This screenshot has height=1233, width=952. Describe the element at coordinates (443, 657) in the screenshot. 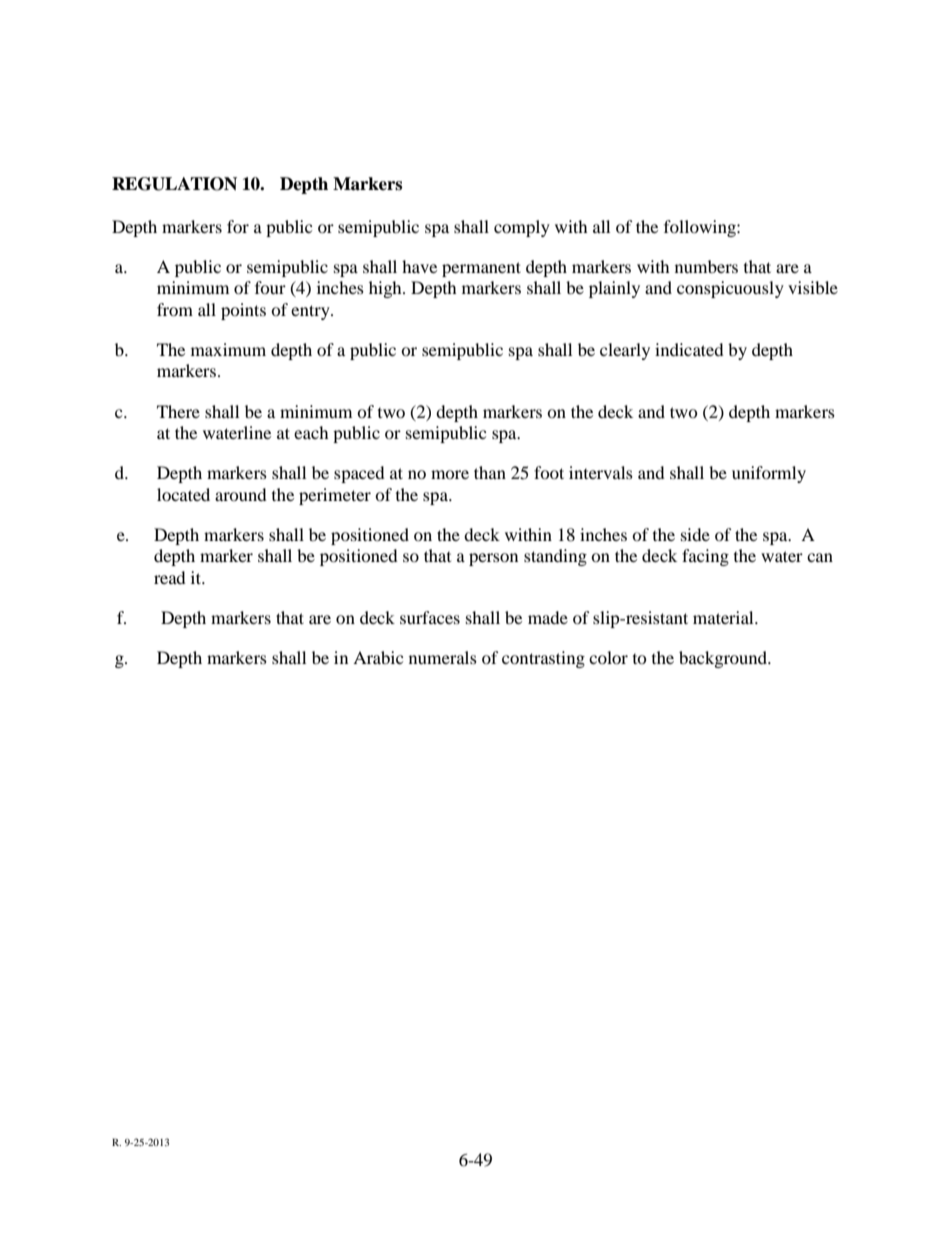

I see `numerals` at that location.
